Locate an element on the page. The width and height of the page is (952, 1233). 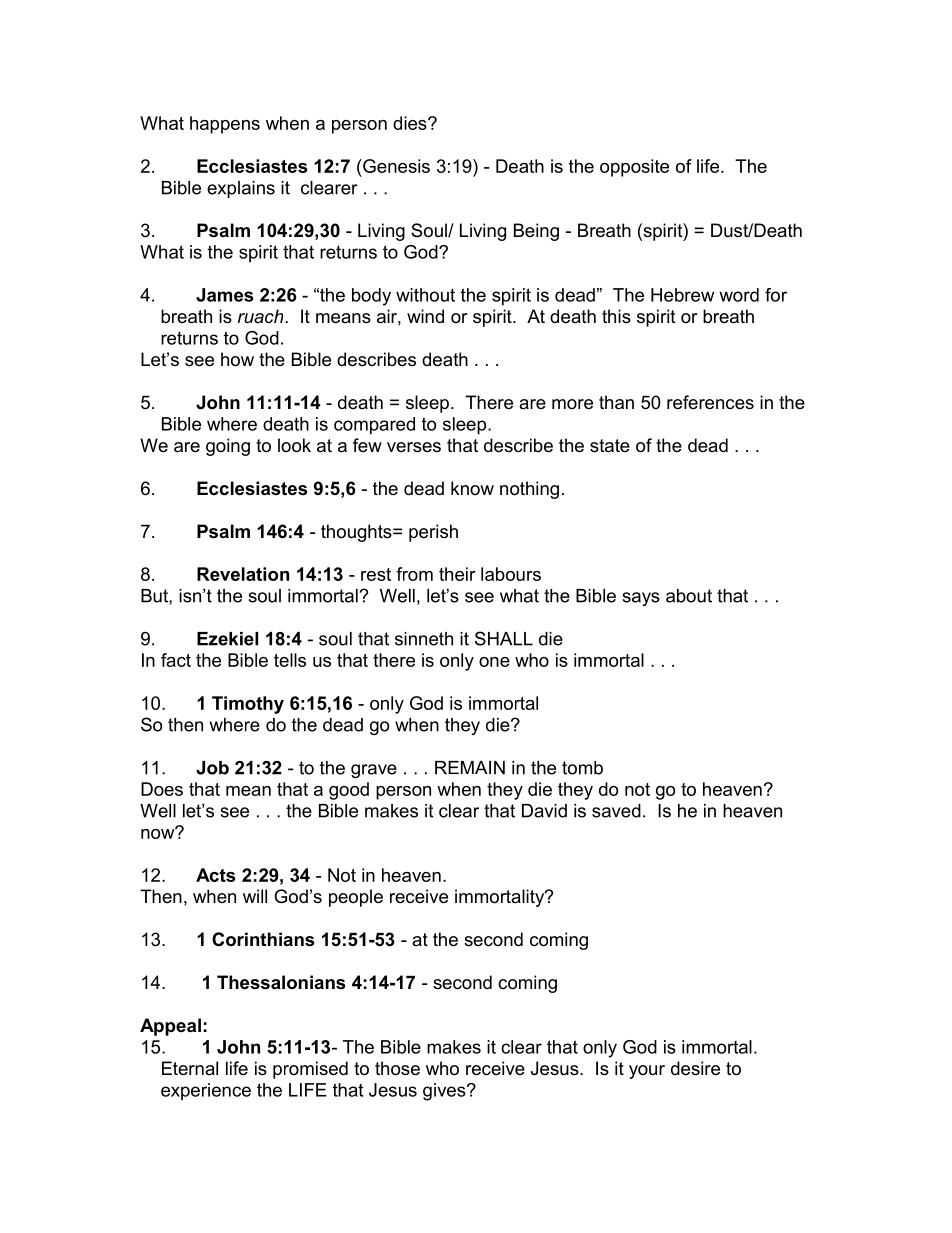
references is located at coordinates (710, 402).
